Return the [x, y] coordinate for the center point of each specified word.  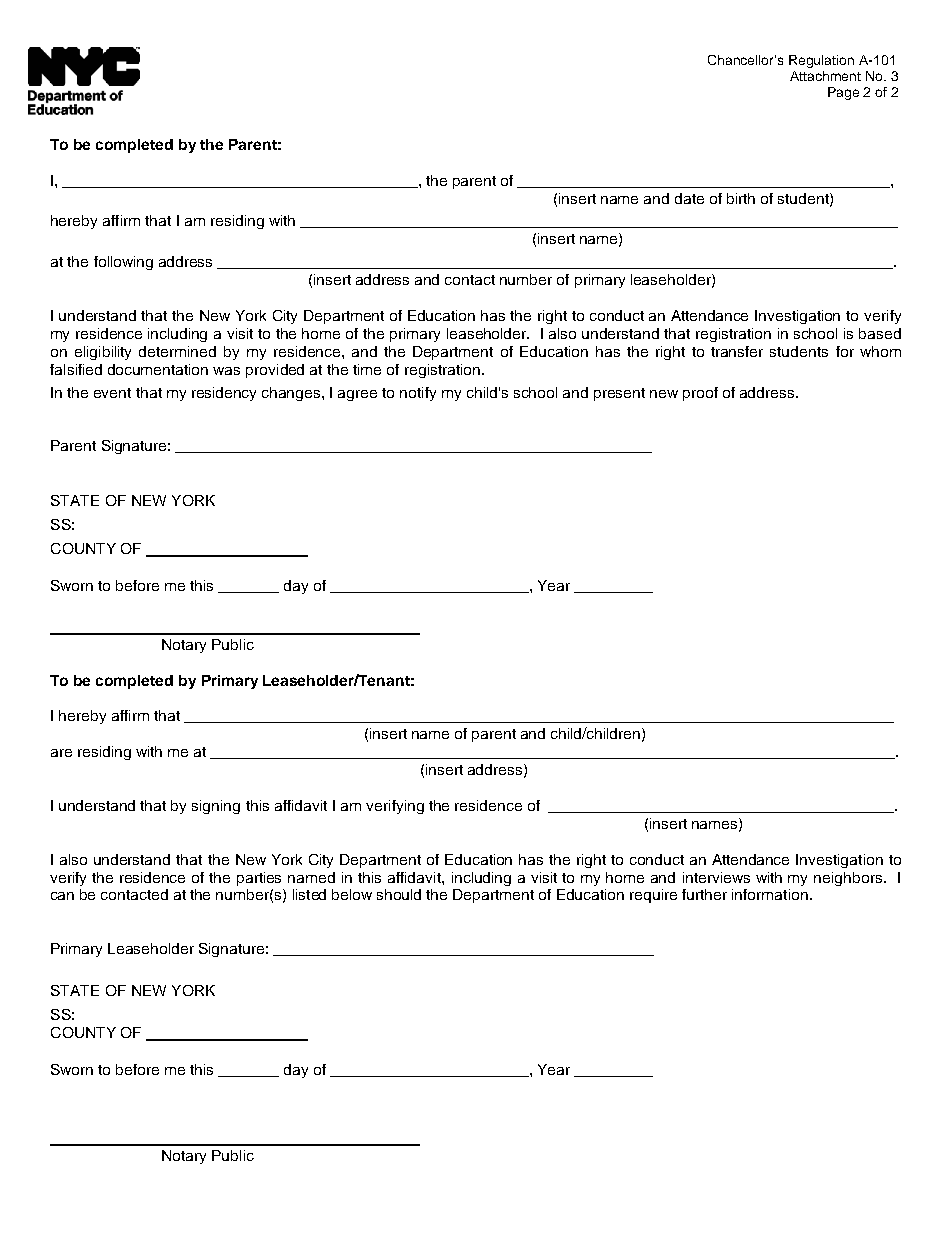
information [770, 894]
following [123, 263]
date [689, 198]
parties [259, 879]
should [399, 894]
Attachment [825, 76]
